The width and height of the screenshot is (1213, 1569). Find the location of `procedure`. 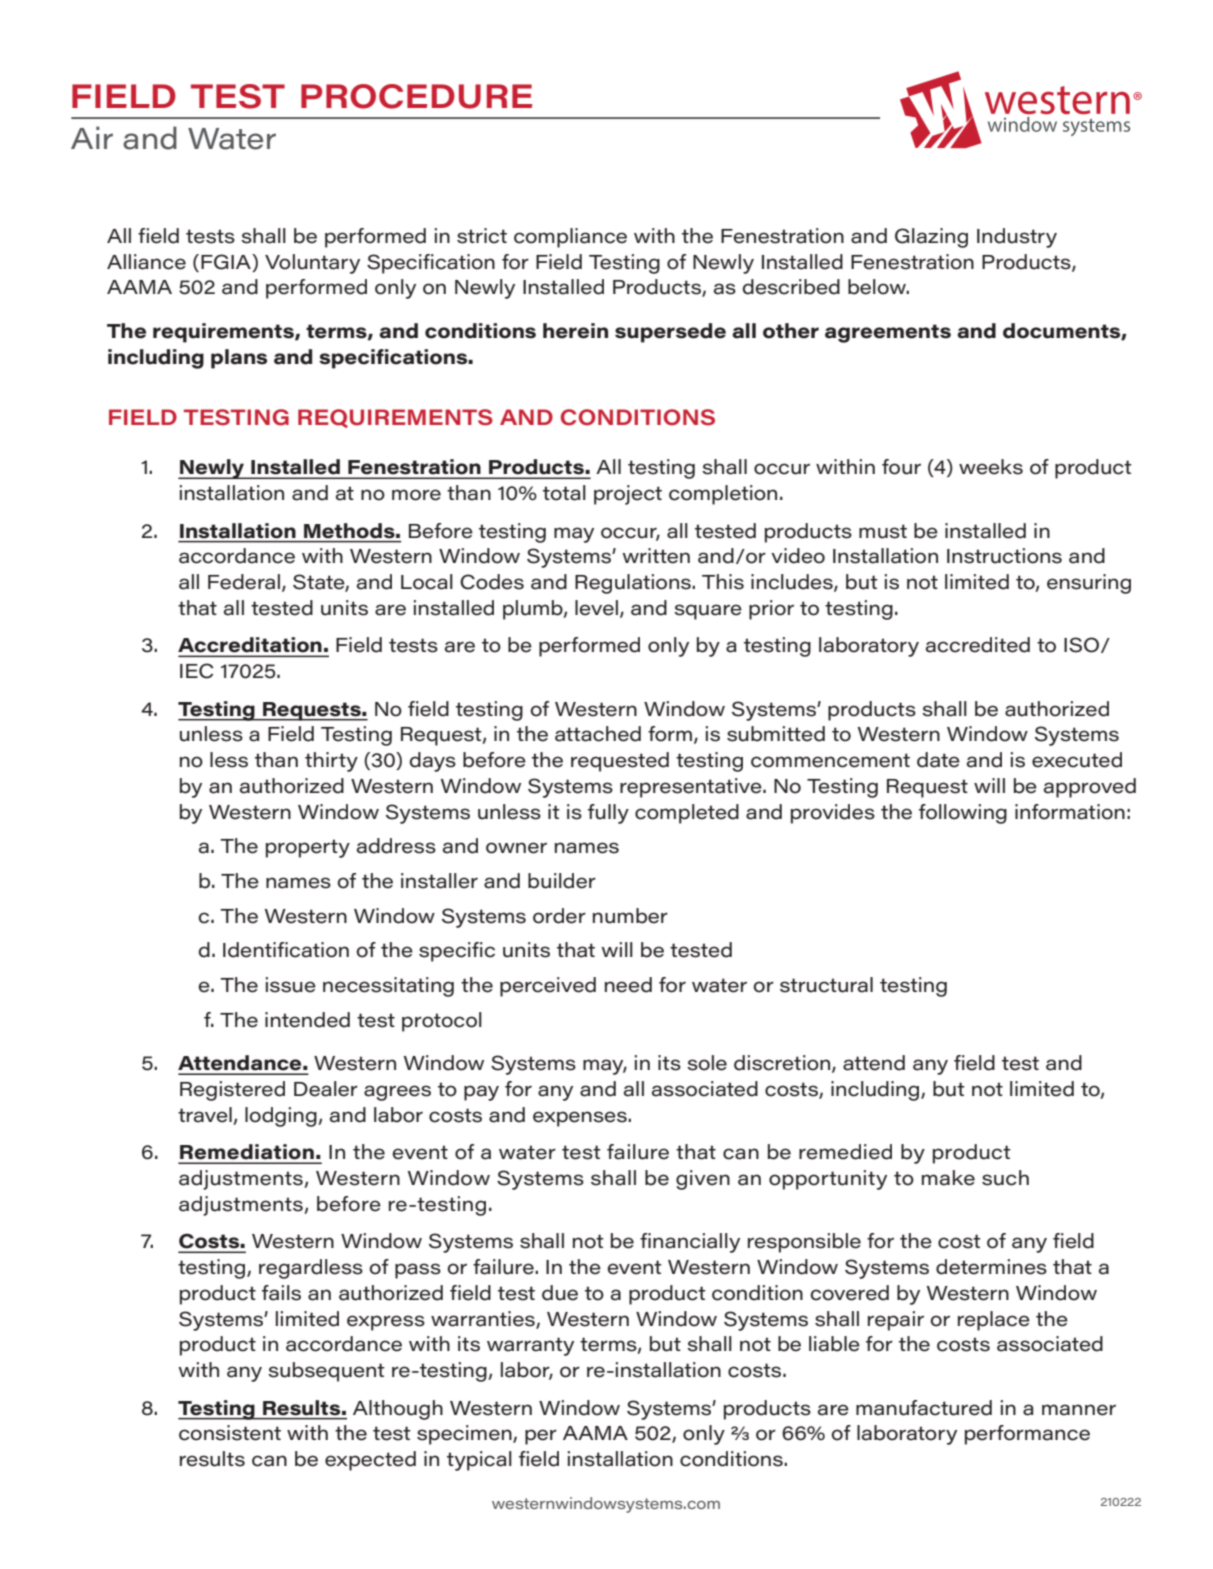

procedure is located at coordinates (417, 96).
